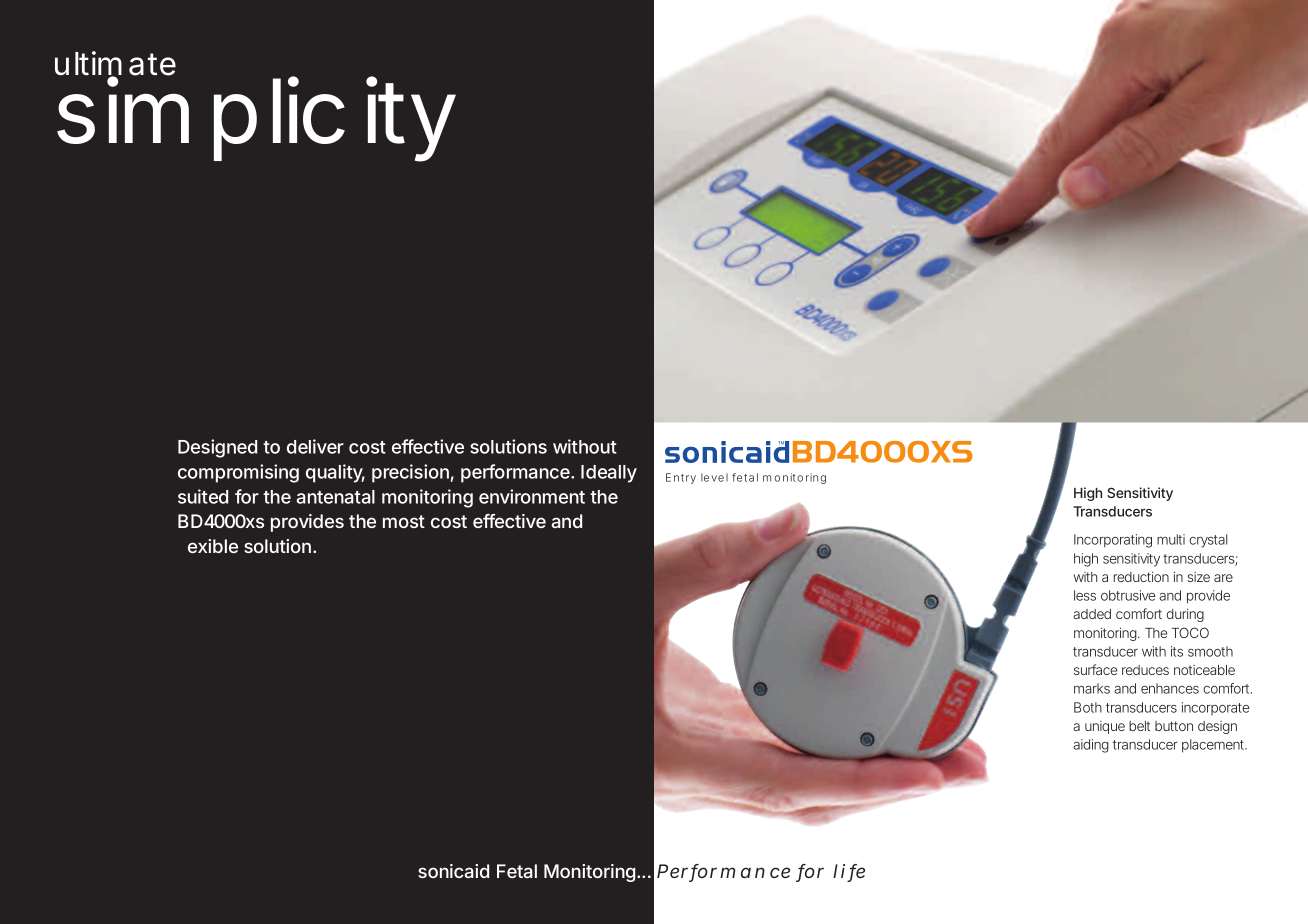 The image size is (1308, 924). I want to click on simplicity, so click(256, 119).
